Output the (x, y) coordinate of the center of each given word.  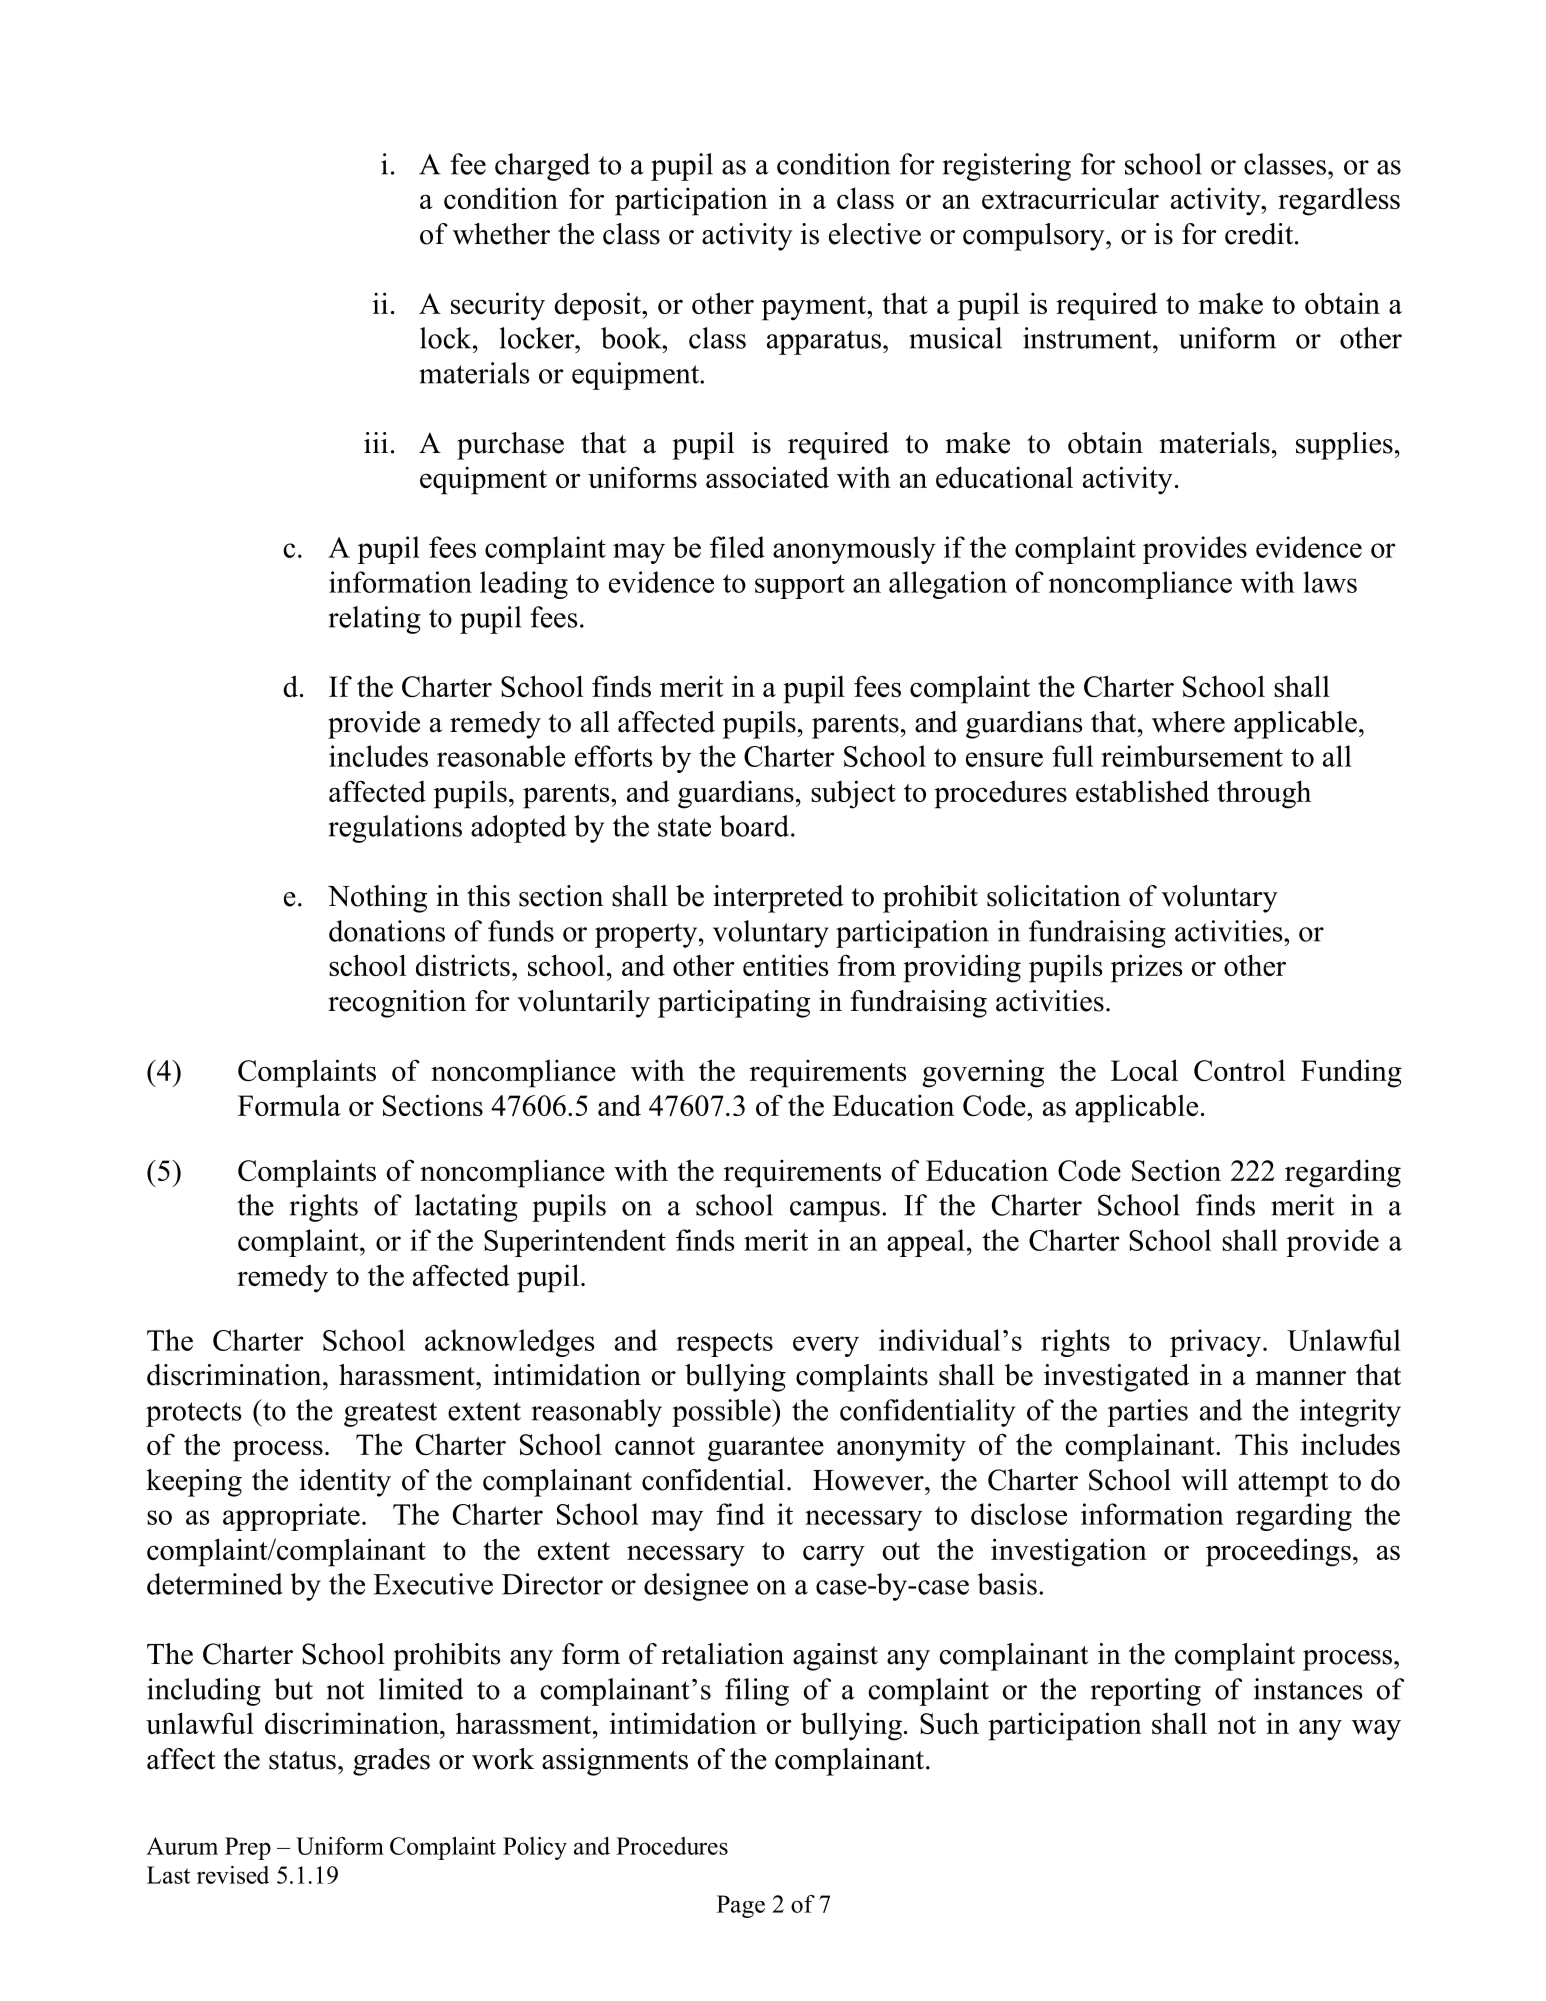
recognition (397, 1004)
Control (1239, 1070)
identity (345, 1483)
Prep (248, 1848)
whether (501, 234)
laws (1330, 582)
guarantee (766, 1449)
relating (374, 620)
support (800, 586)
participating (734, 1004)
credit (1260, 234)
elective (875, 234)
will (1204, 1480)
